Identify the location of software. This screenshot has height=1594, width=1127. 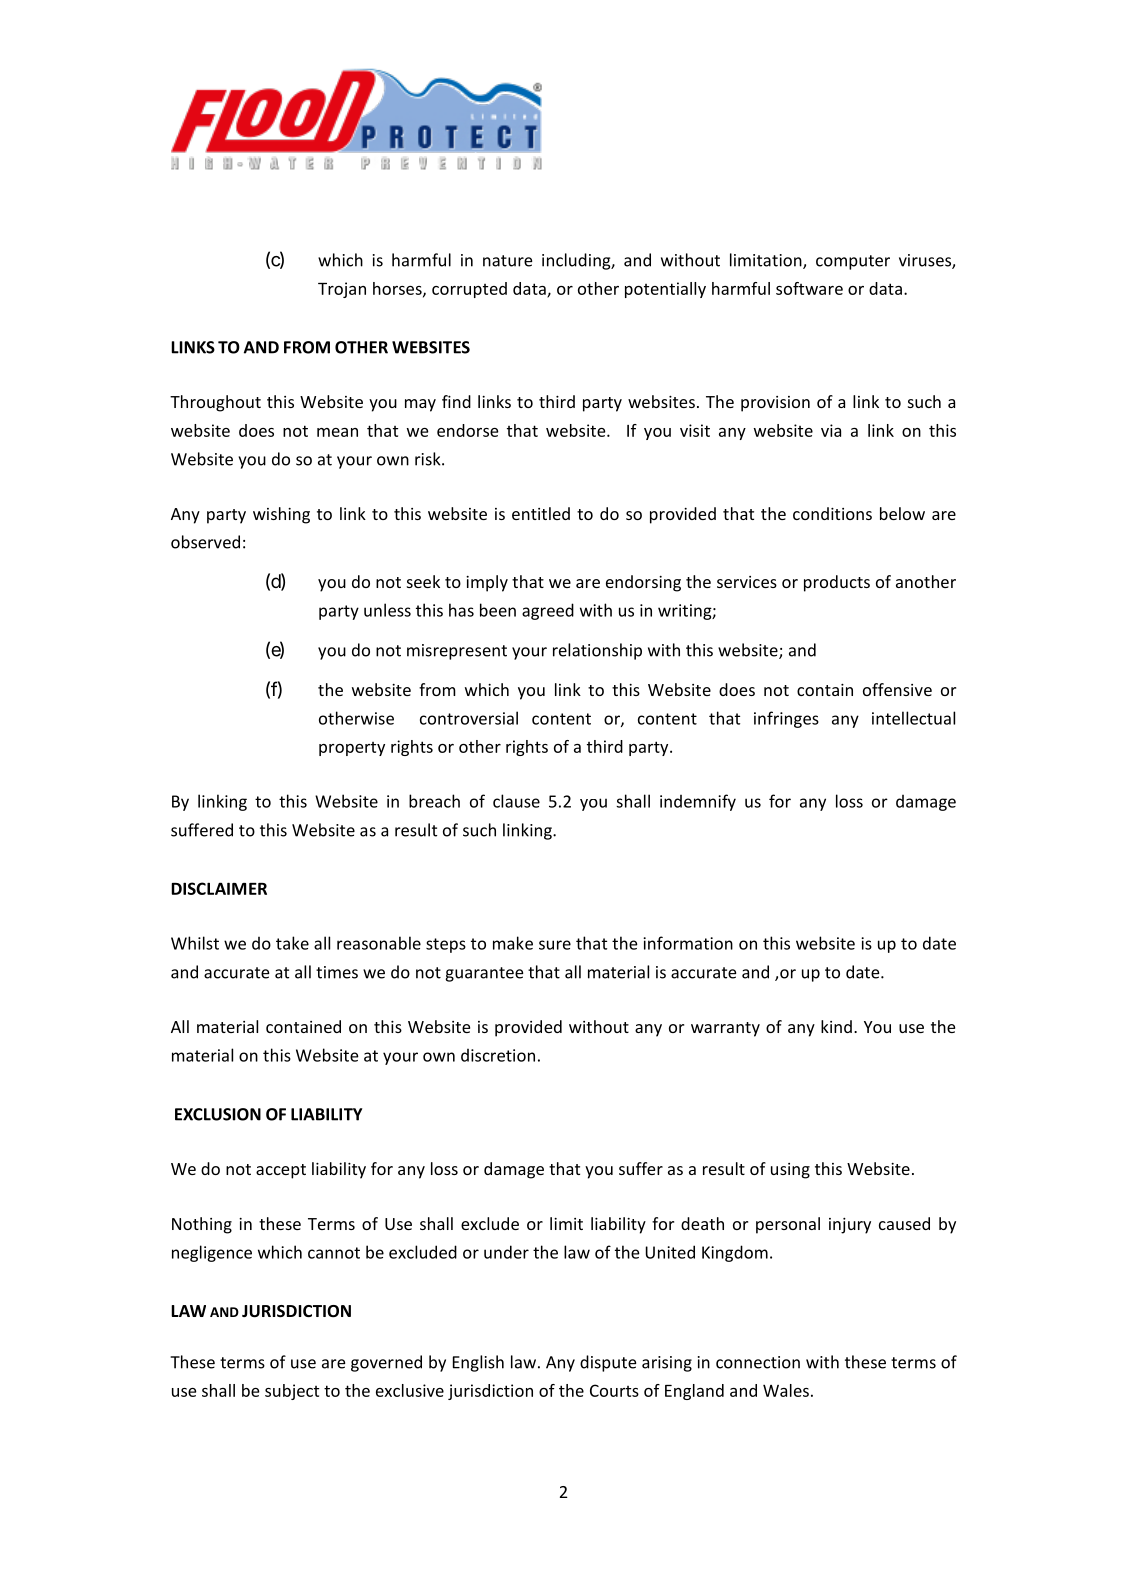
(809, 288).
